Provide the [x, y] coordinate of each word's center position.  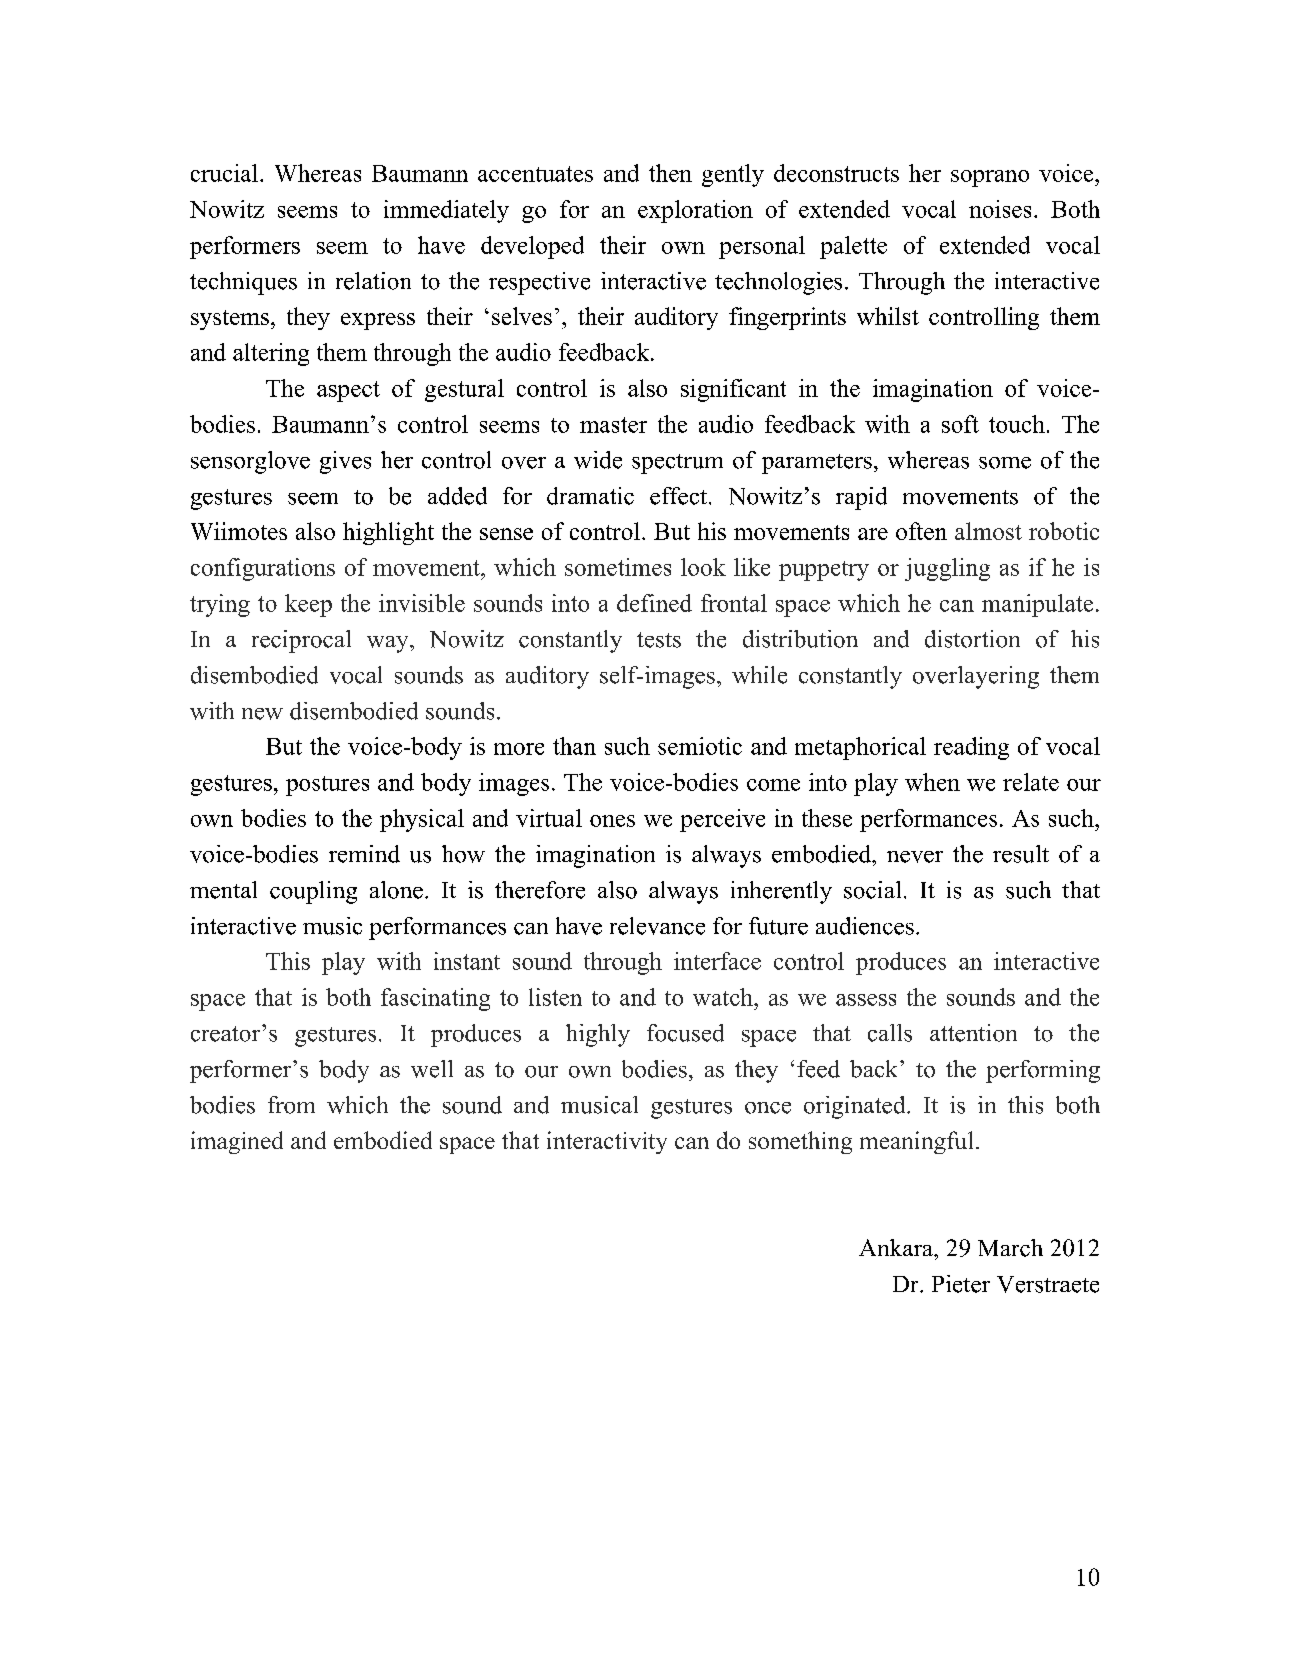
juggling [947, 569]
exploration [695, 211]
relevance [657, 926]
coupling [313, 892]
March [1010, 1248]
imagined [237, 1142]
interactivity [607, 1142]
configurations [263, 569]
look [703, 567]
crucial [224, 173]
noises [1000, 209]
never [915, 857]
